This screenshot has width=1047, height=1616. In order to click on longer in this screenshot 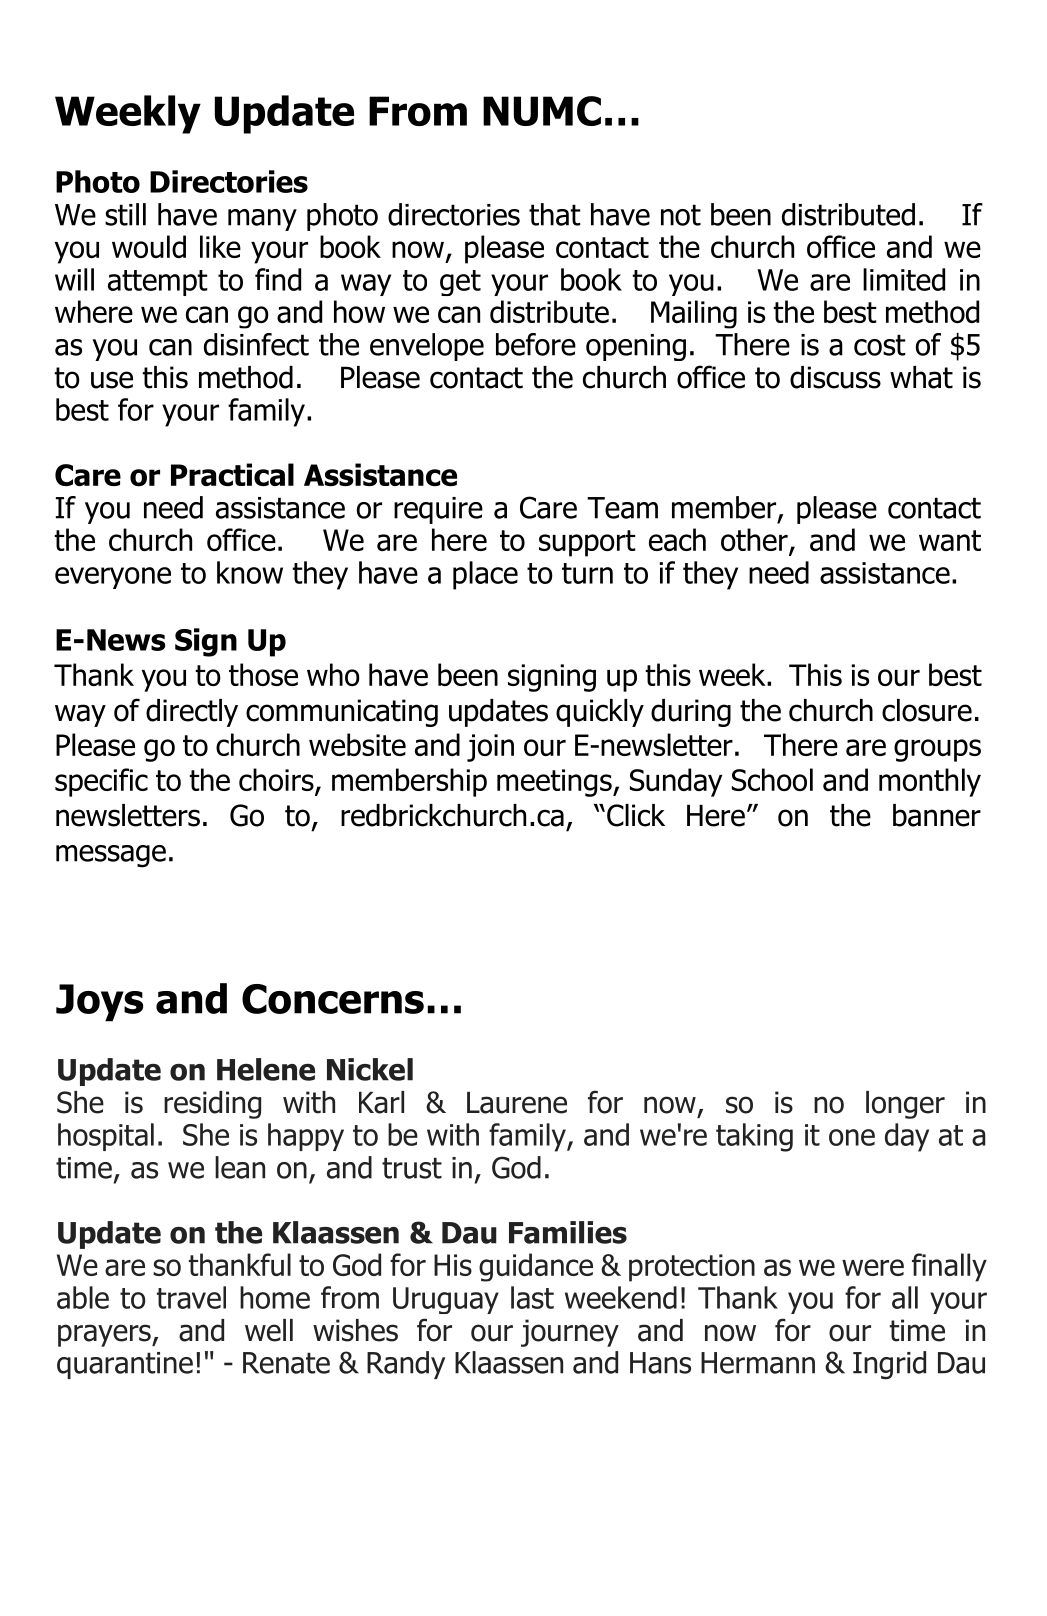, I will do `click(905, 1105)`.
